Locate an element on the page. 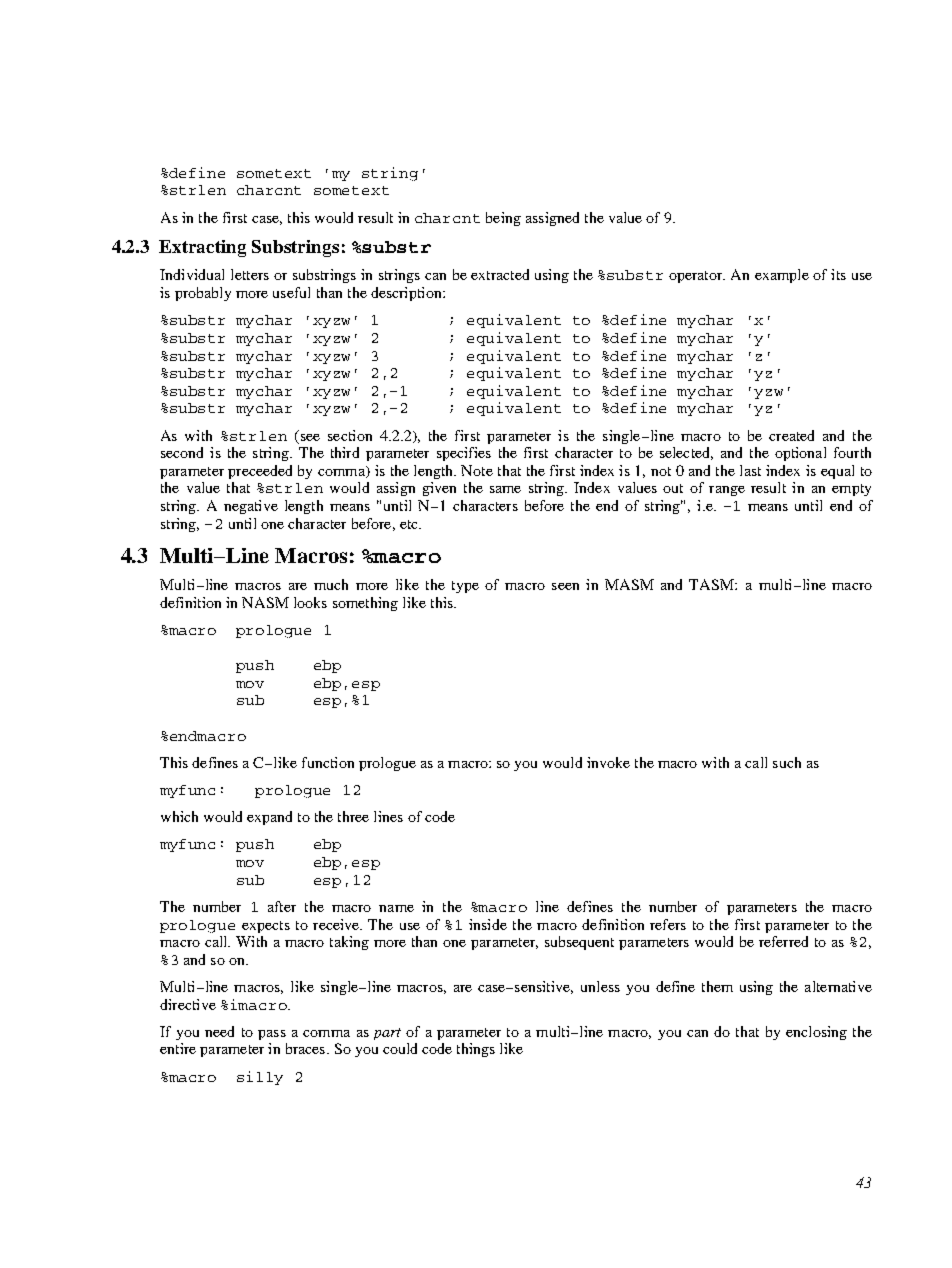  being is located at coordinates (503, 219).
